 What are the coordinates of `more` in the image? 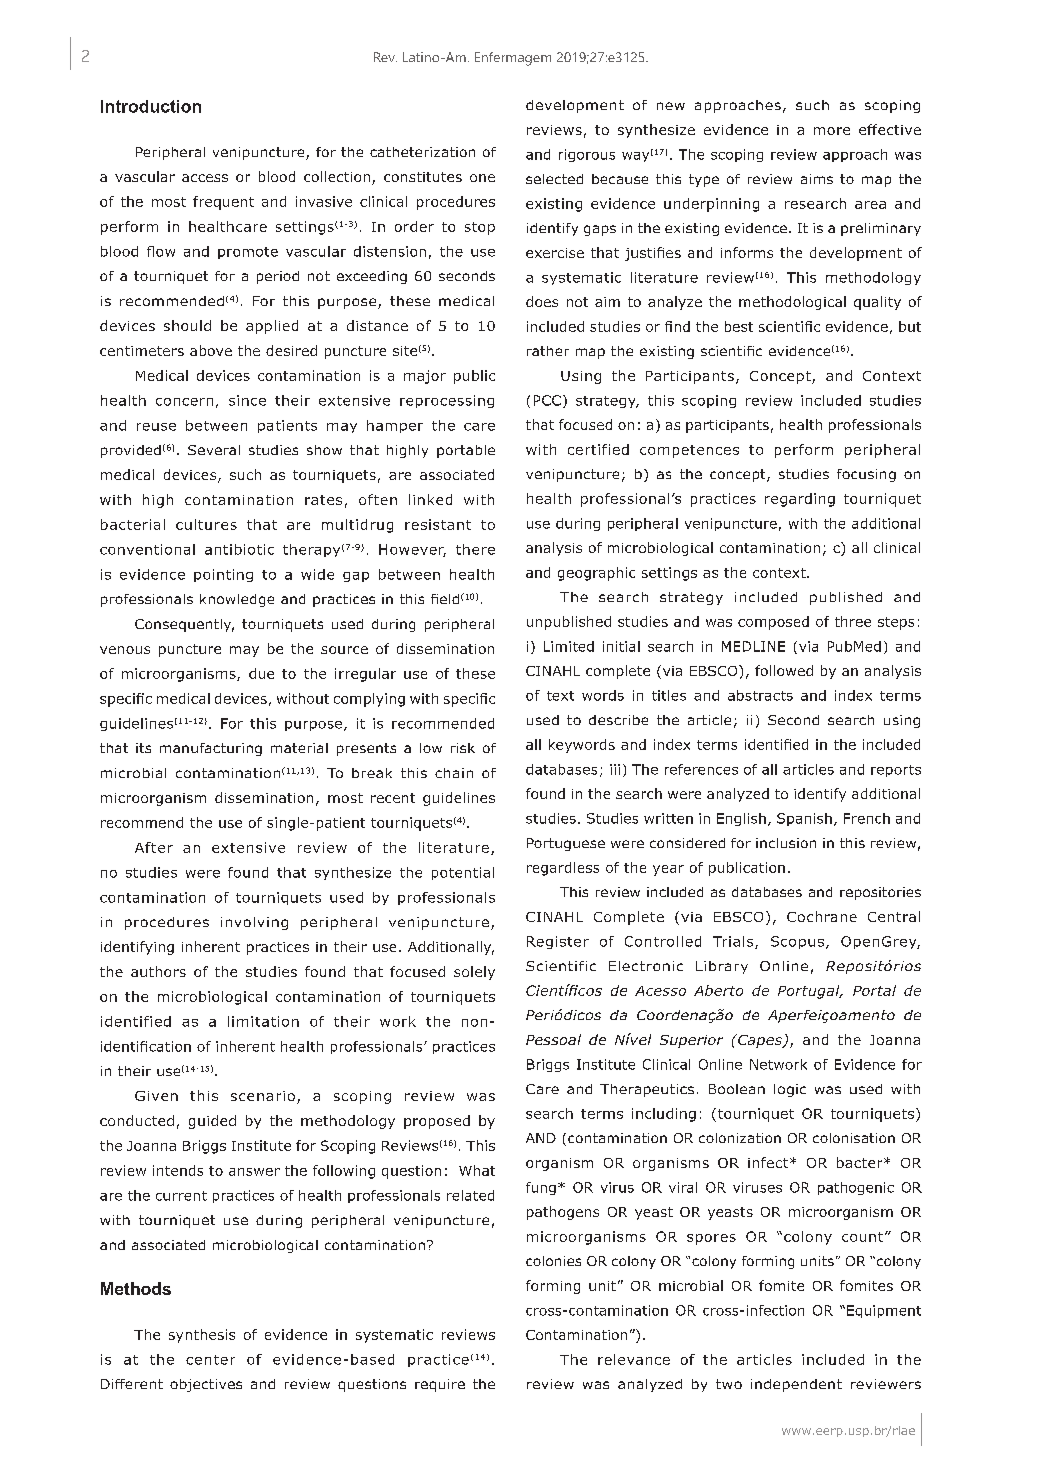 It's located at (832, 131).
